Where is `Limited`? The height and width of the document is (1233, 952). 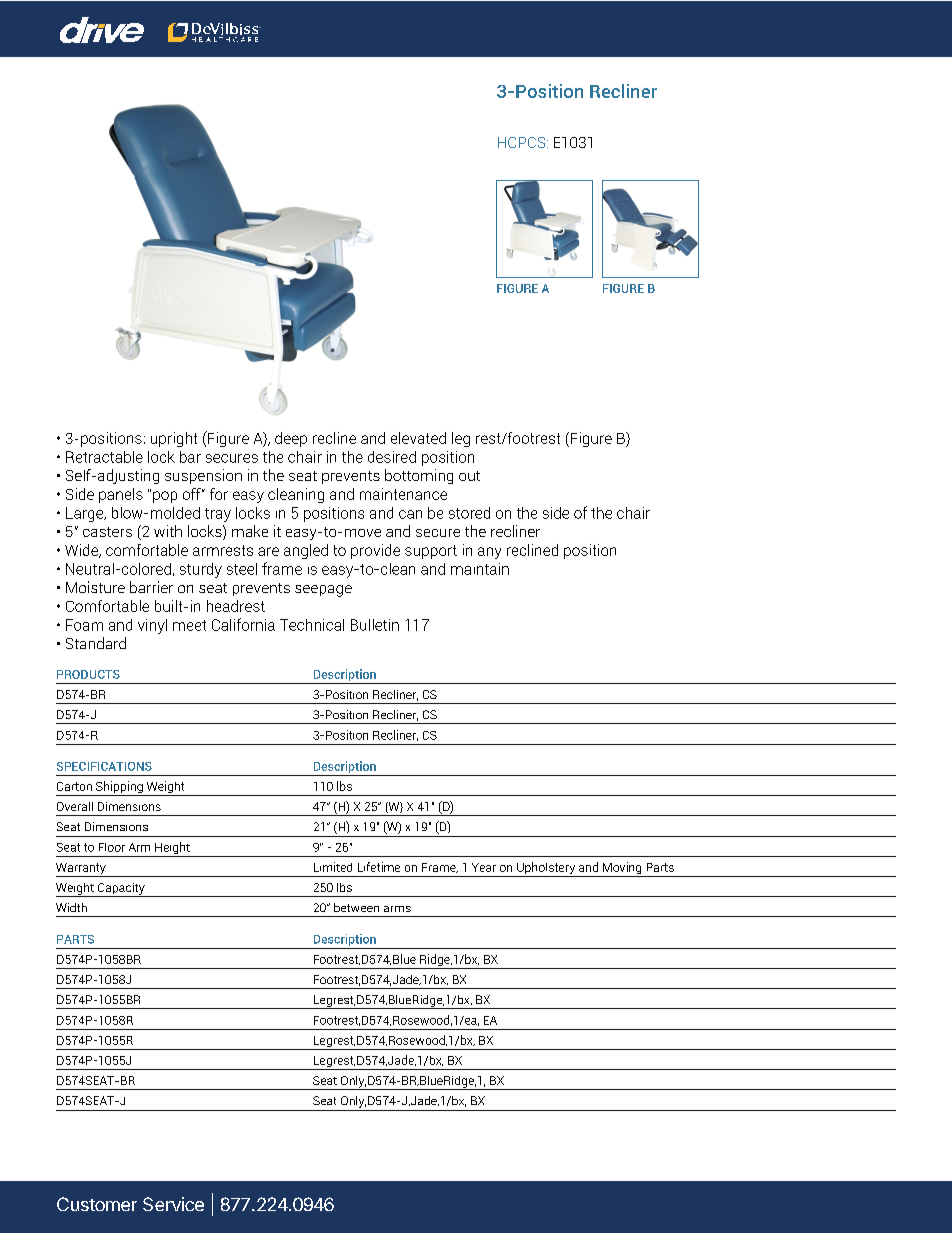 Limited is located at coordinates (333, 867).
